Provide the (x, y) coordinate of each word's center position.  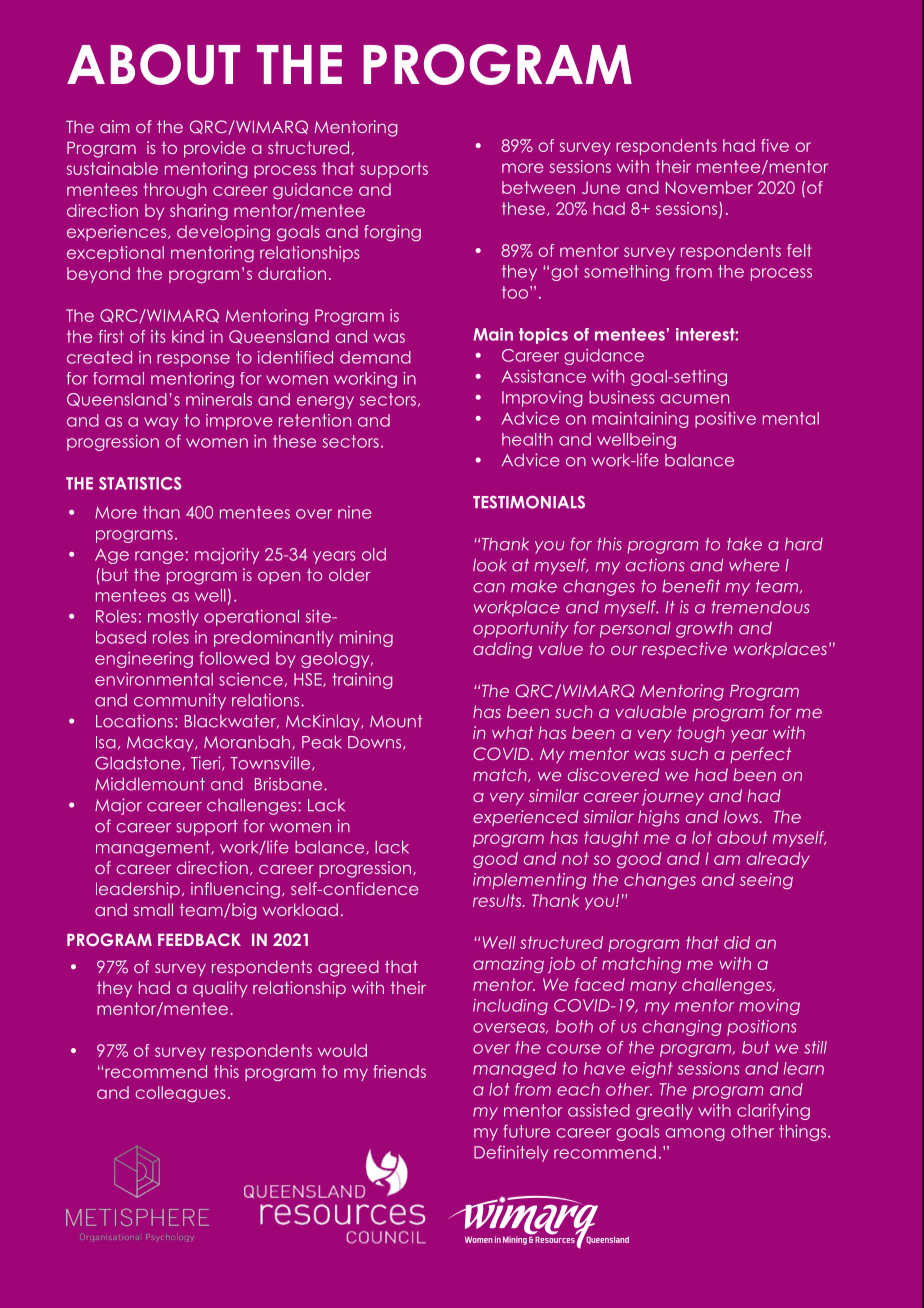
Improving (542, 399)
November (709, 187)
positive (725, 420)
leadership (138, 890)
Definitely (511, 1154)
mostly (173, 618)
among (694, 1134)
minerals (219, 399)
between (538, 187)
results (498, 900)
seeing (766, 881)
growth (704, 630)
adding (502, 650)
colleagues (180, 1094)
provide (215, 149)
